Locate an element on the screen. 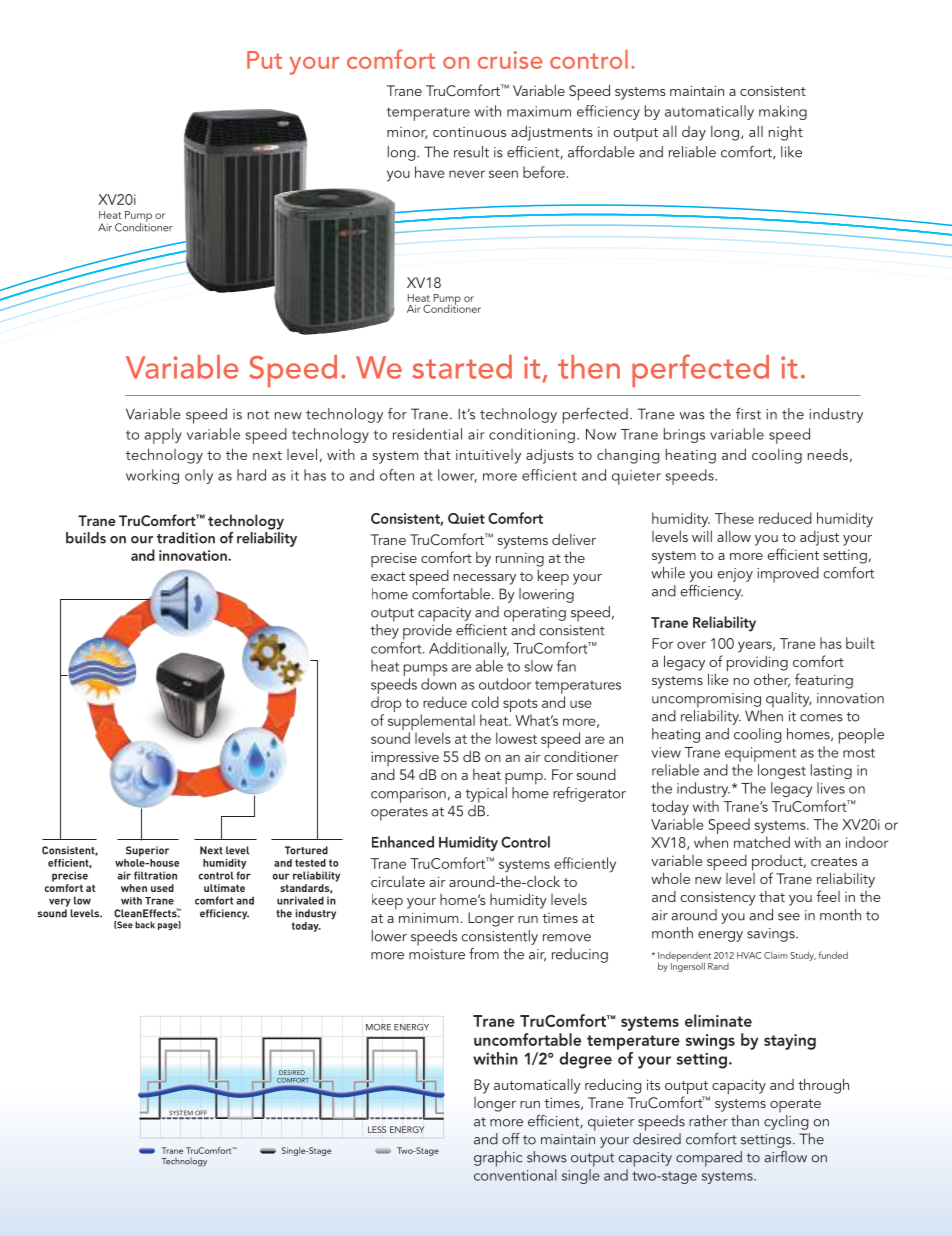 The image size is (952, 1236). from is located at coordinates (484, 954).
